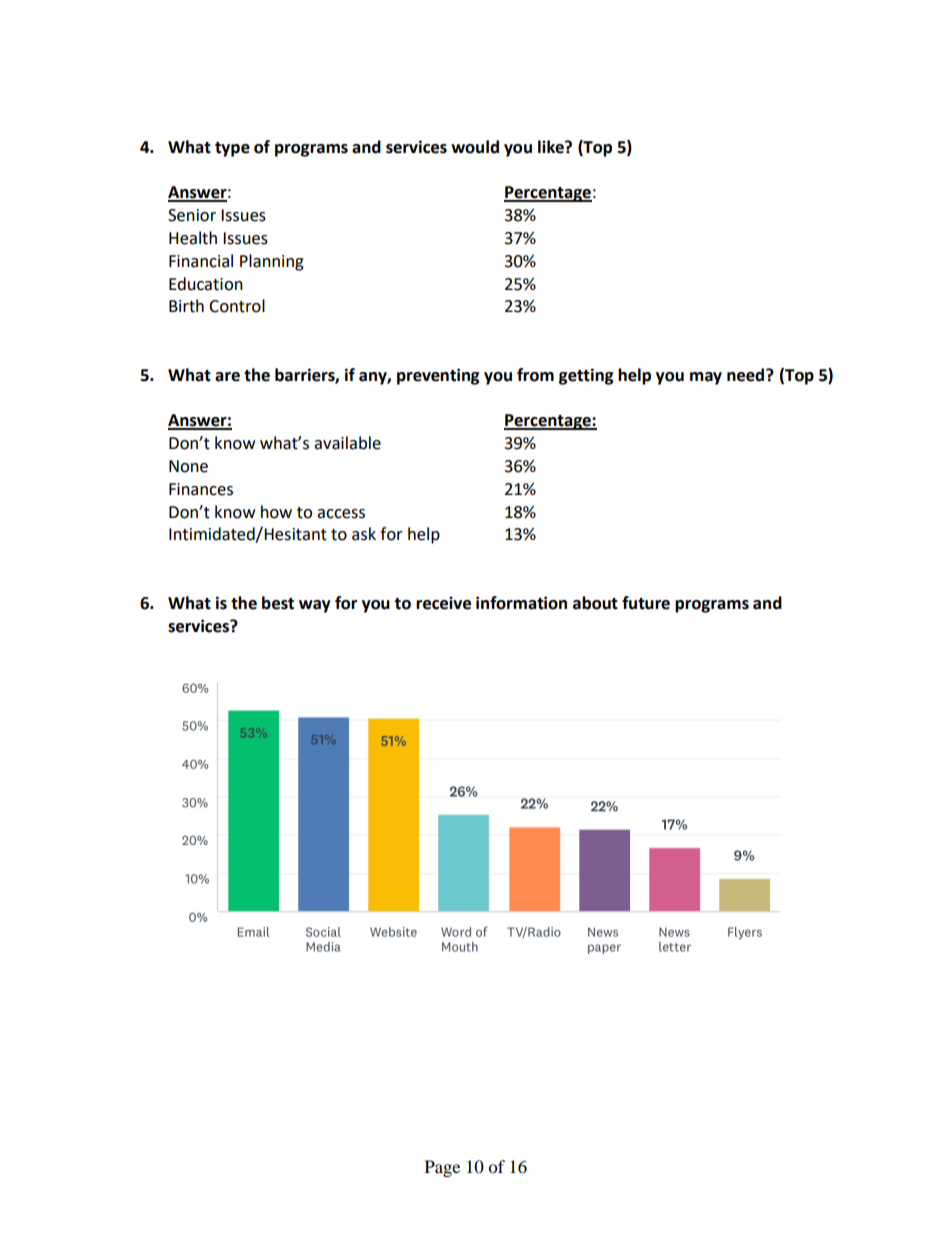  What do you see at coordinates (442, 1168) in the document?
I see `Page` at bounding box center [442, 1168].
